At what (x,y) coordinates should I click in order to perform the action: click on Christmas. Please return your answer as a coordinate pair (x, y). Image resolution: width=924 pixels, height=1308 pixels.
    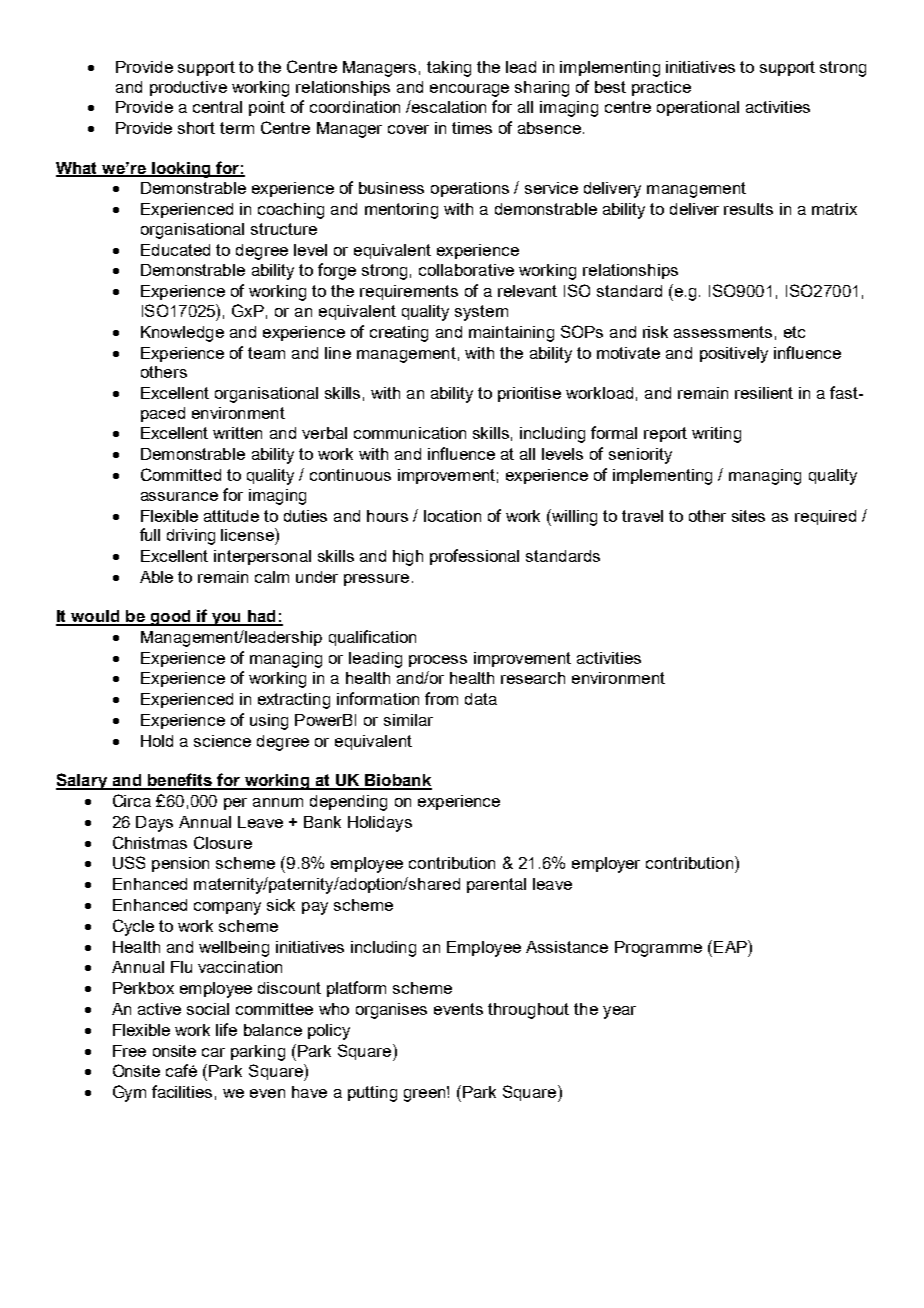
    Looking at the image, I should click on (150, 842).
